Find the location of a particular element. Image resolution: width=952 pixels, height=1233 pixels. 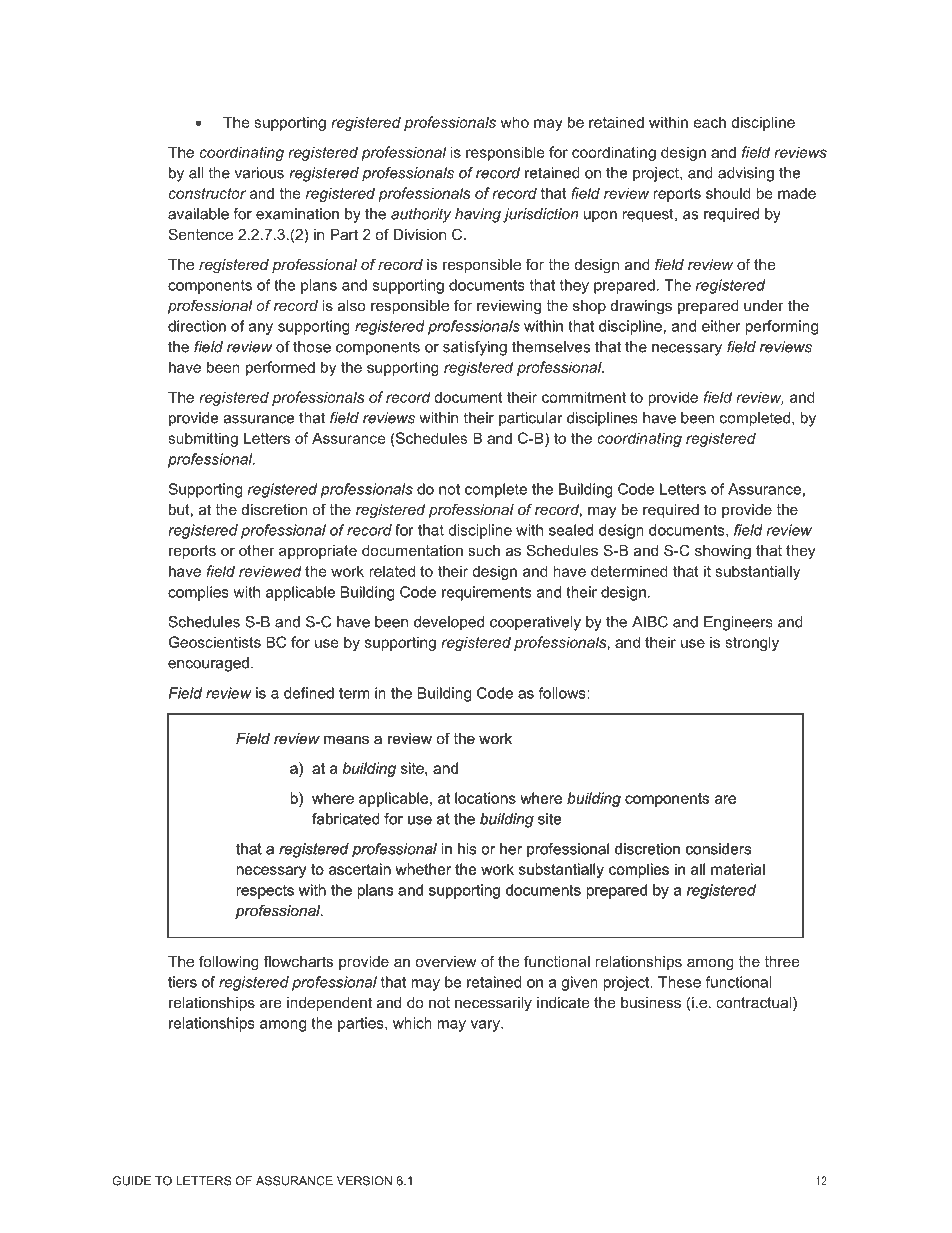

constructor is located at coordinates (207, 193).
